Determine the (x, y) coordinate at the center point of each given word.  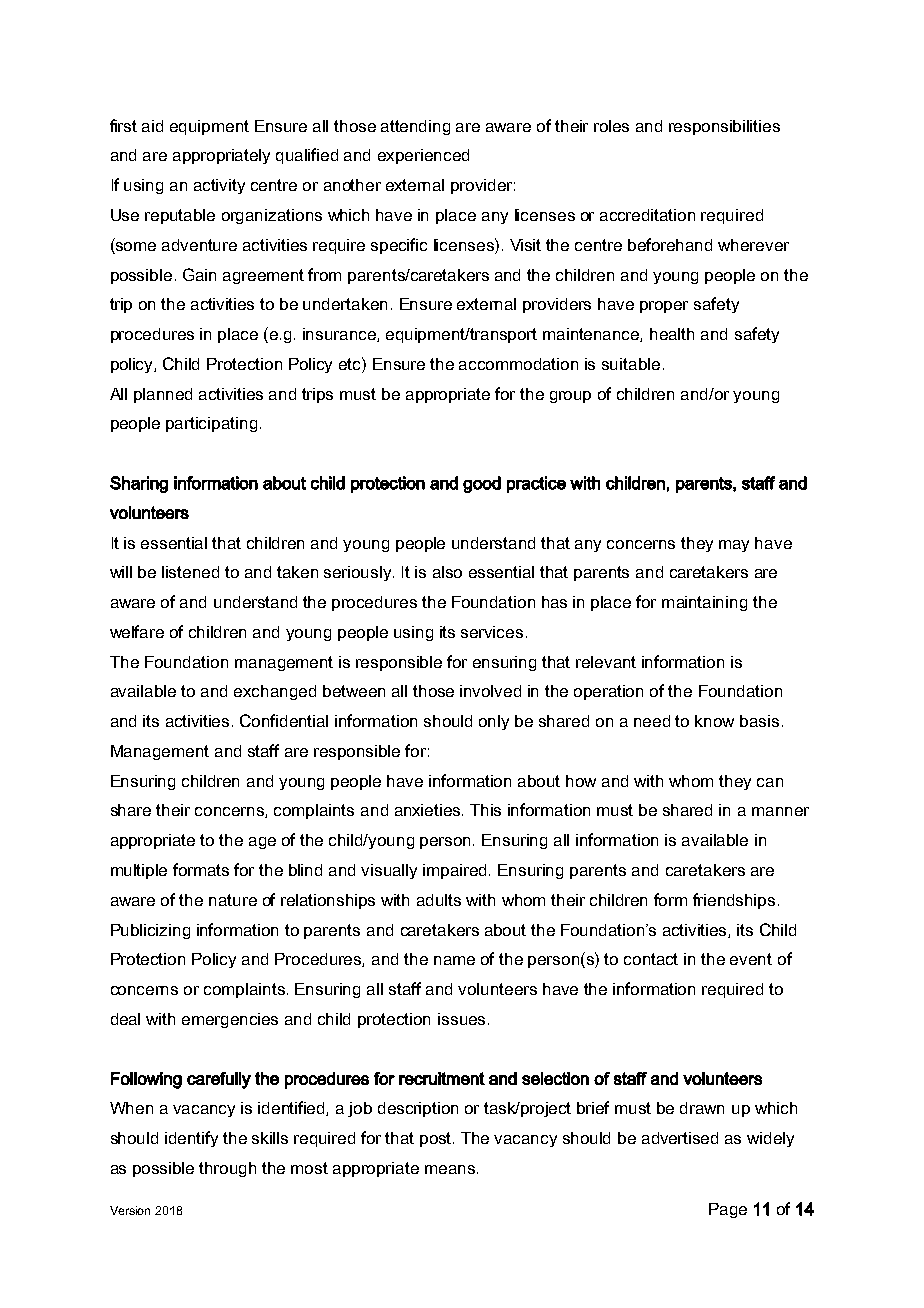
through (227, 1169)
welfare (137, 631)
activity (219, 186)
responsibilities (724, 127)
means (450, 1169)
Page (728, 1210)
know (714, 721)
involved (490, 691)
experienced (423, 156)
